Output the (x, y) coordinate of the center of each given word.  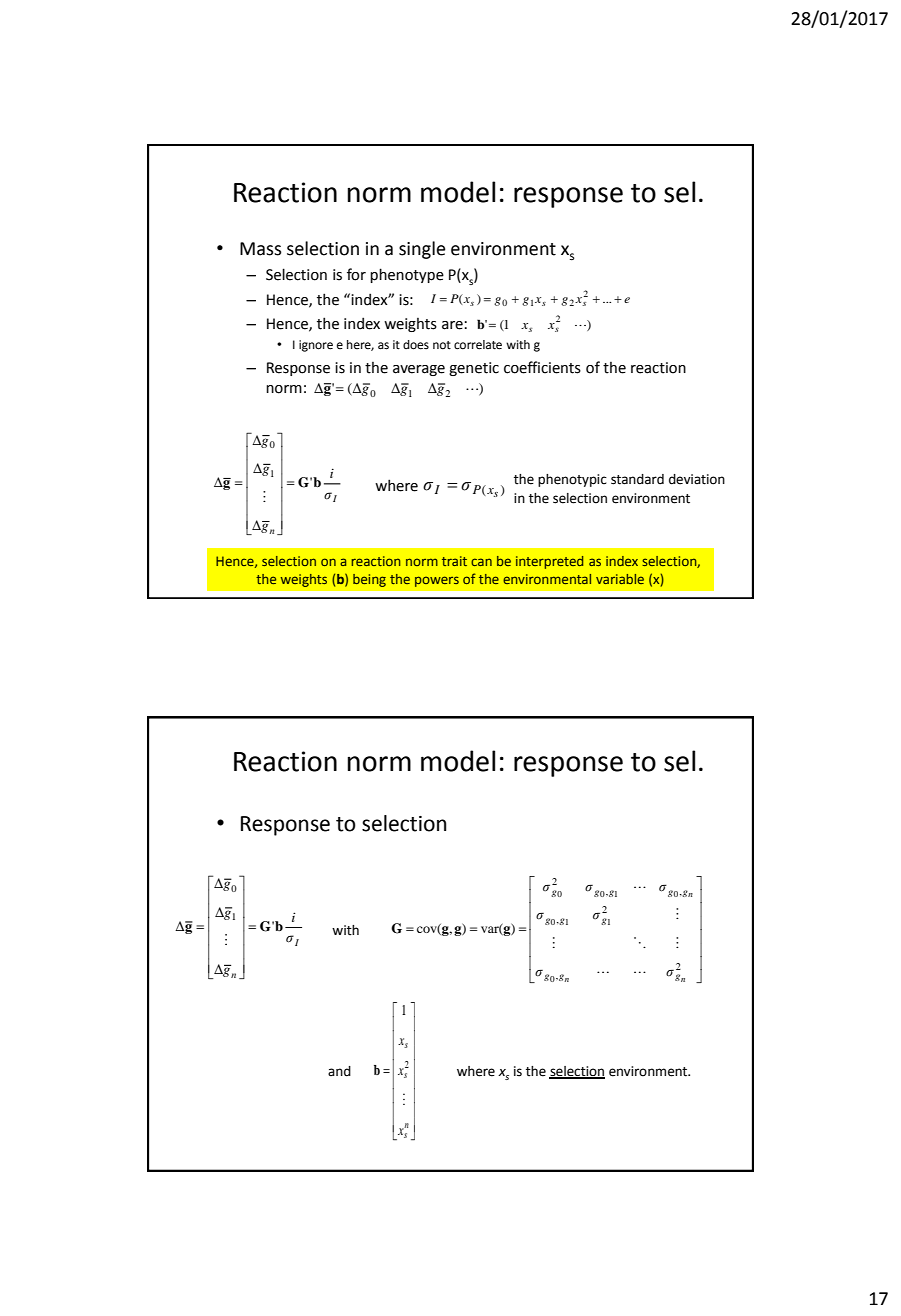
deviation (697, 479)
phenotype (407, 275)
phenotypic (572, 480)
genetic (474, 369)
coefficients (542, 367)
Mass (260, 249)
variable (620, 579)
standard (637, 479)
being (369, 580)
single (422, 250)
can (481, 562)
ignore (316, 346)
